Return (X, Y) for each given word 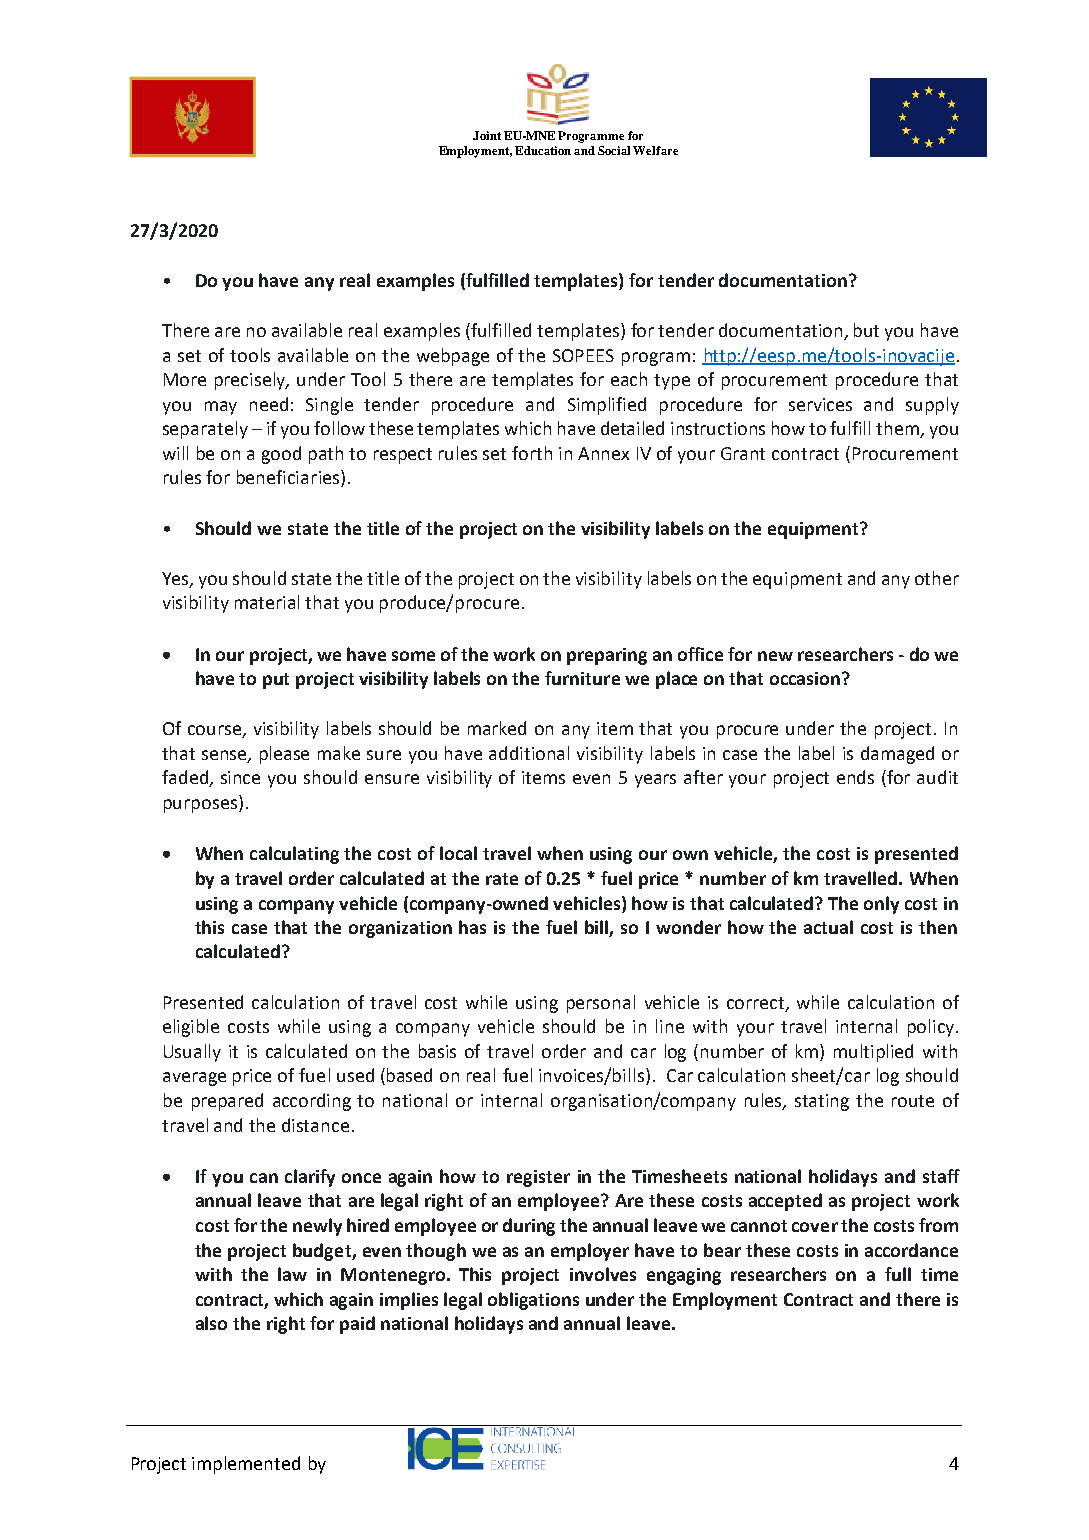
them (898, 429)
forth (532, 453)
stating (822, 1102)
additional (529, 753)
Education (543, 150)
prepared (227, 1102)
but (866, 330)
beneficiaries (288, 477)
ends (855, 777)
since (240, 777)
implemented (246, 1465)
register (538, 1178)
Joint (487, 135)
